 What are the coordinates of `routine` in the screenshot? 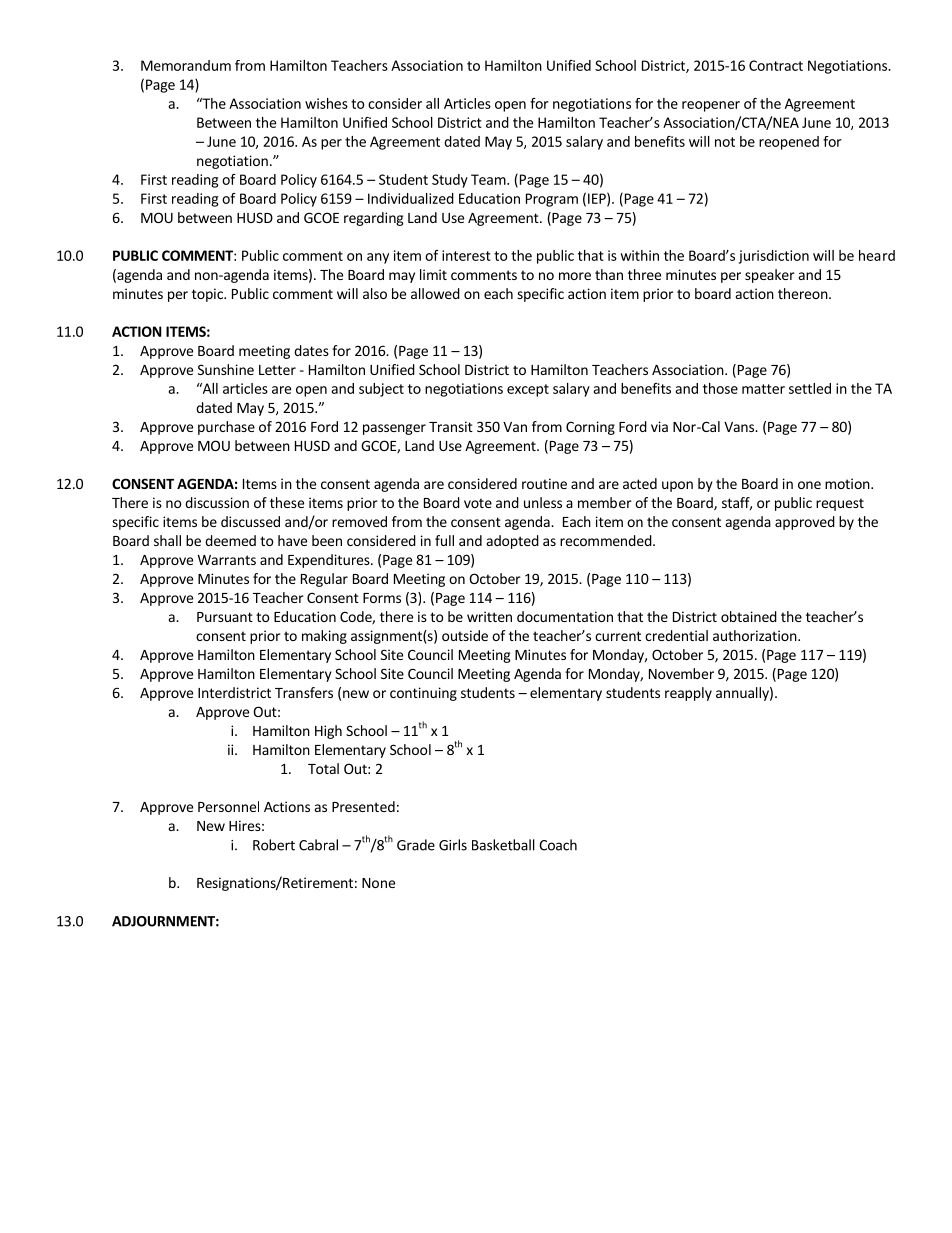 It's located at (544, 483).
